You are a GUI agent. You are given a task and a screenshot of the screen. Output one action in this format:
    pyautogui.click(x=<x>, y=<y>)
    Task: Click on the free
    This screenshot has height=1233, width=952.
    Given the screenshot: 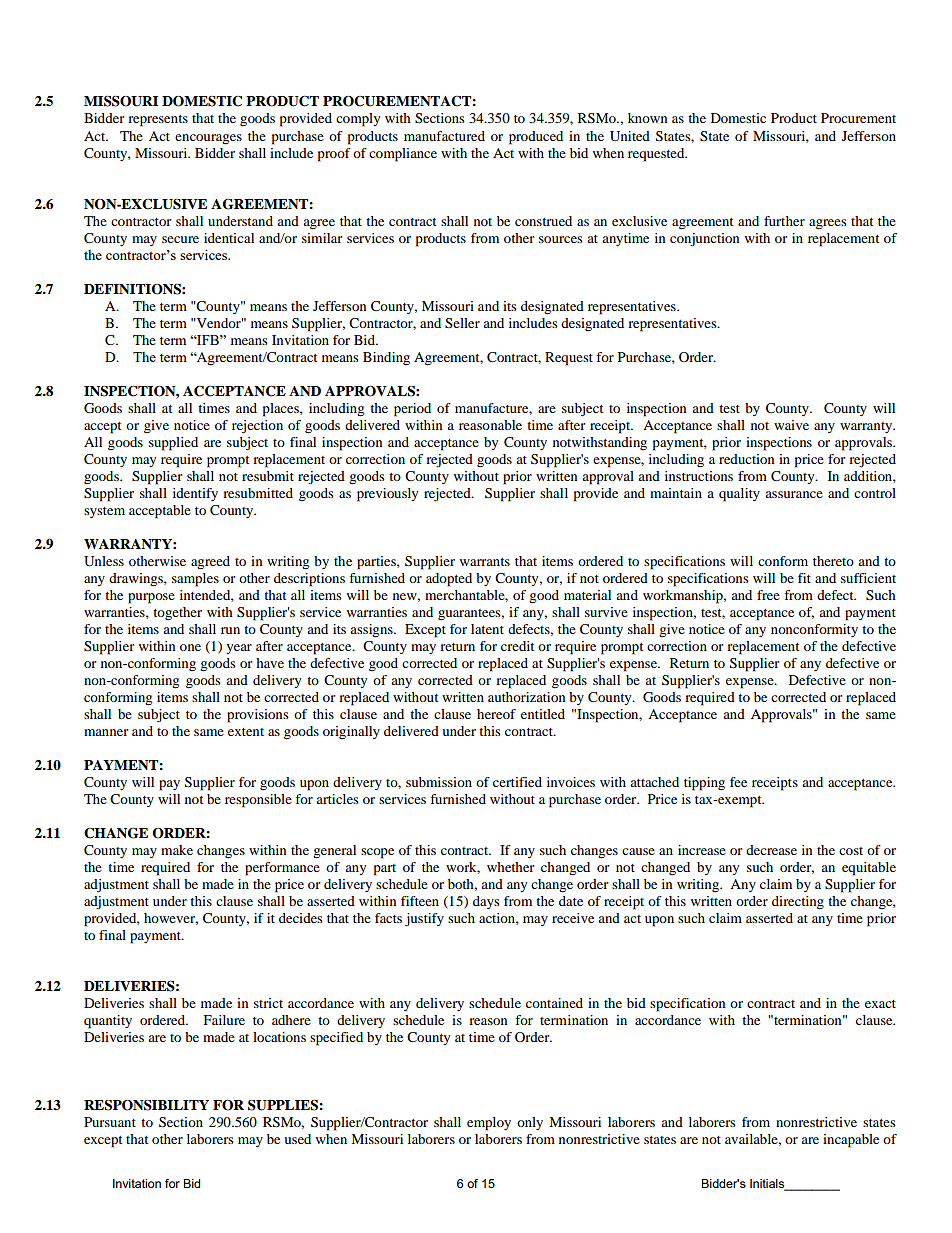 What is the action you would take?
    pyautogui.click(x=768, y=595)
